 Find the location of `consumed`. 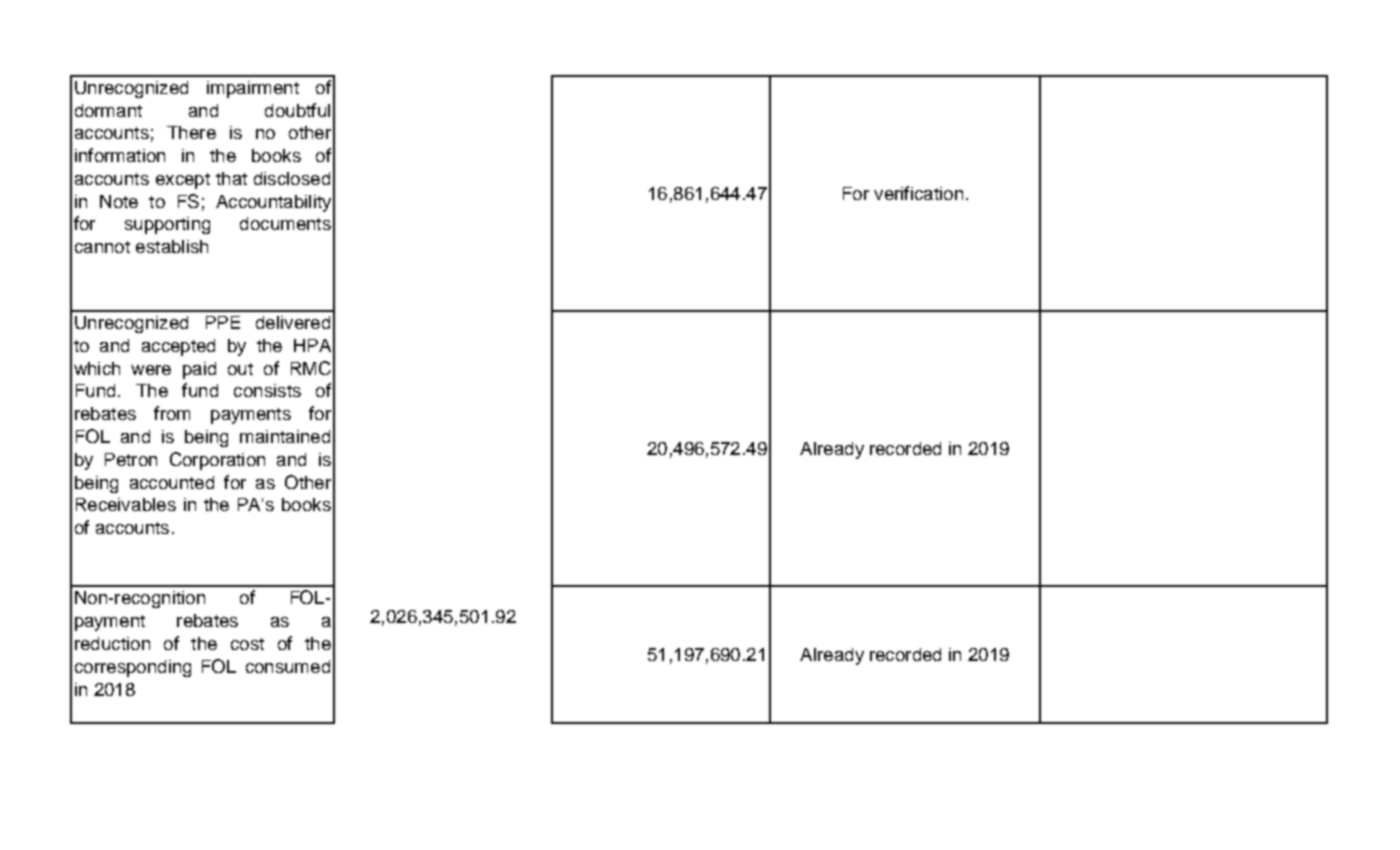

consumed is located at coordinates (288, 666).
